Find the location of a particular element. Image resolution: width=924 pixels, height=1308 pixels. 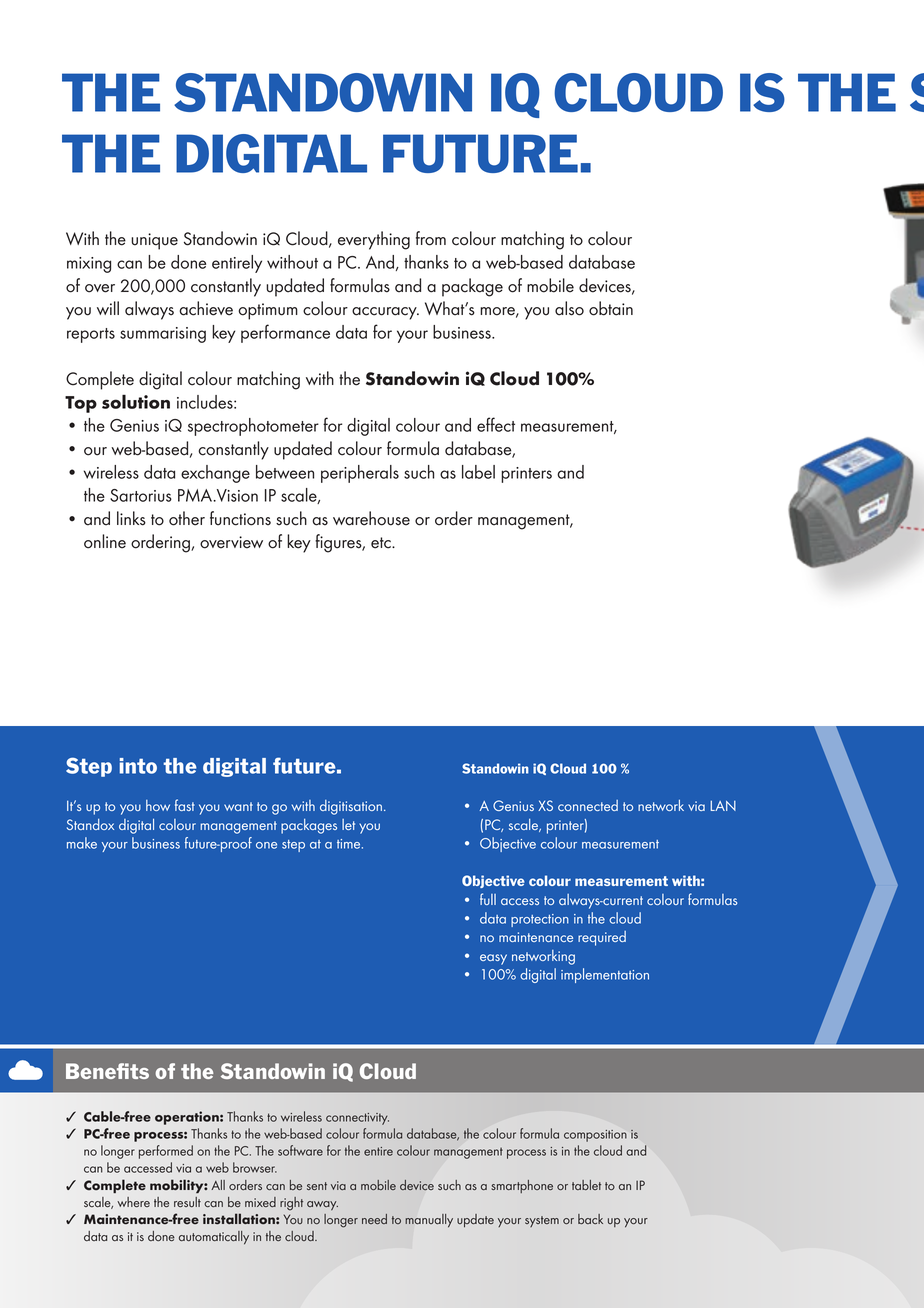

need is located at coordinates (374, 1219).
